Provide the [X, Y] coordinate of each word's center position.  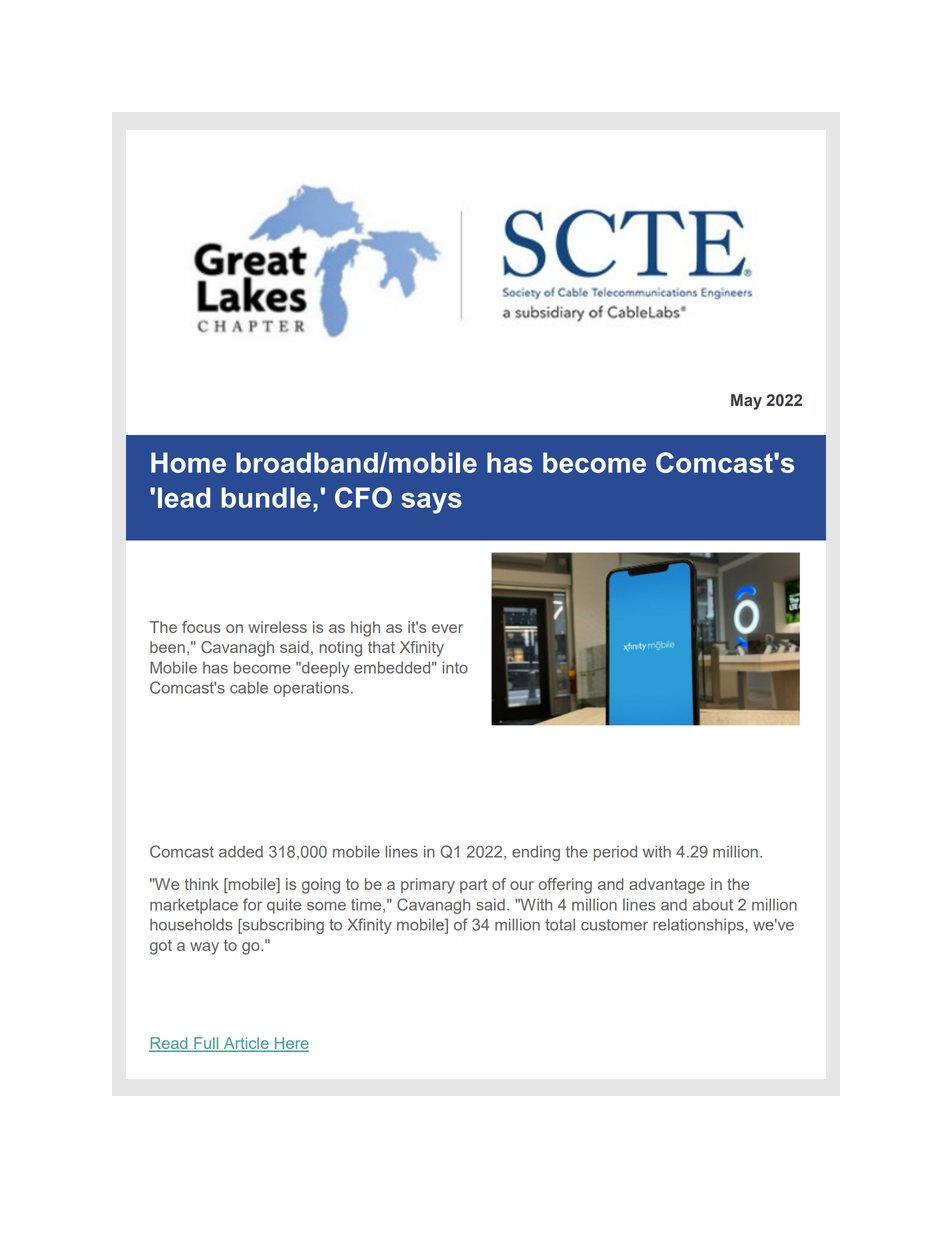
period [615, 853]
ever [447, 628]
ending [536, 853]
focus [201, 627]
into [455, 667]
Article [246, 1044]
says [431, 503]
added [241, 851]
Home [188, 462]
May [746, 402]
